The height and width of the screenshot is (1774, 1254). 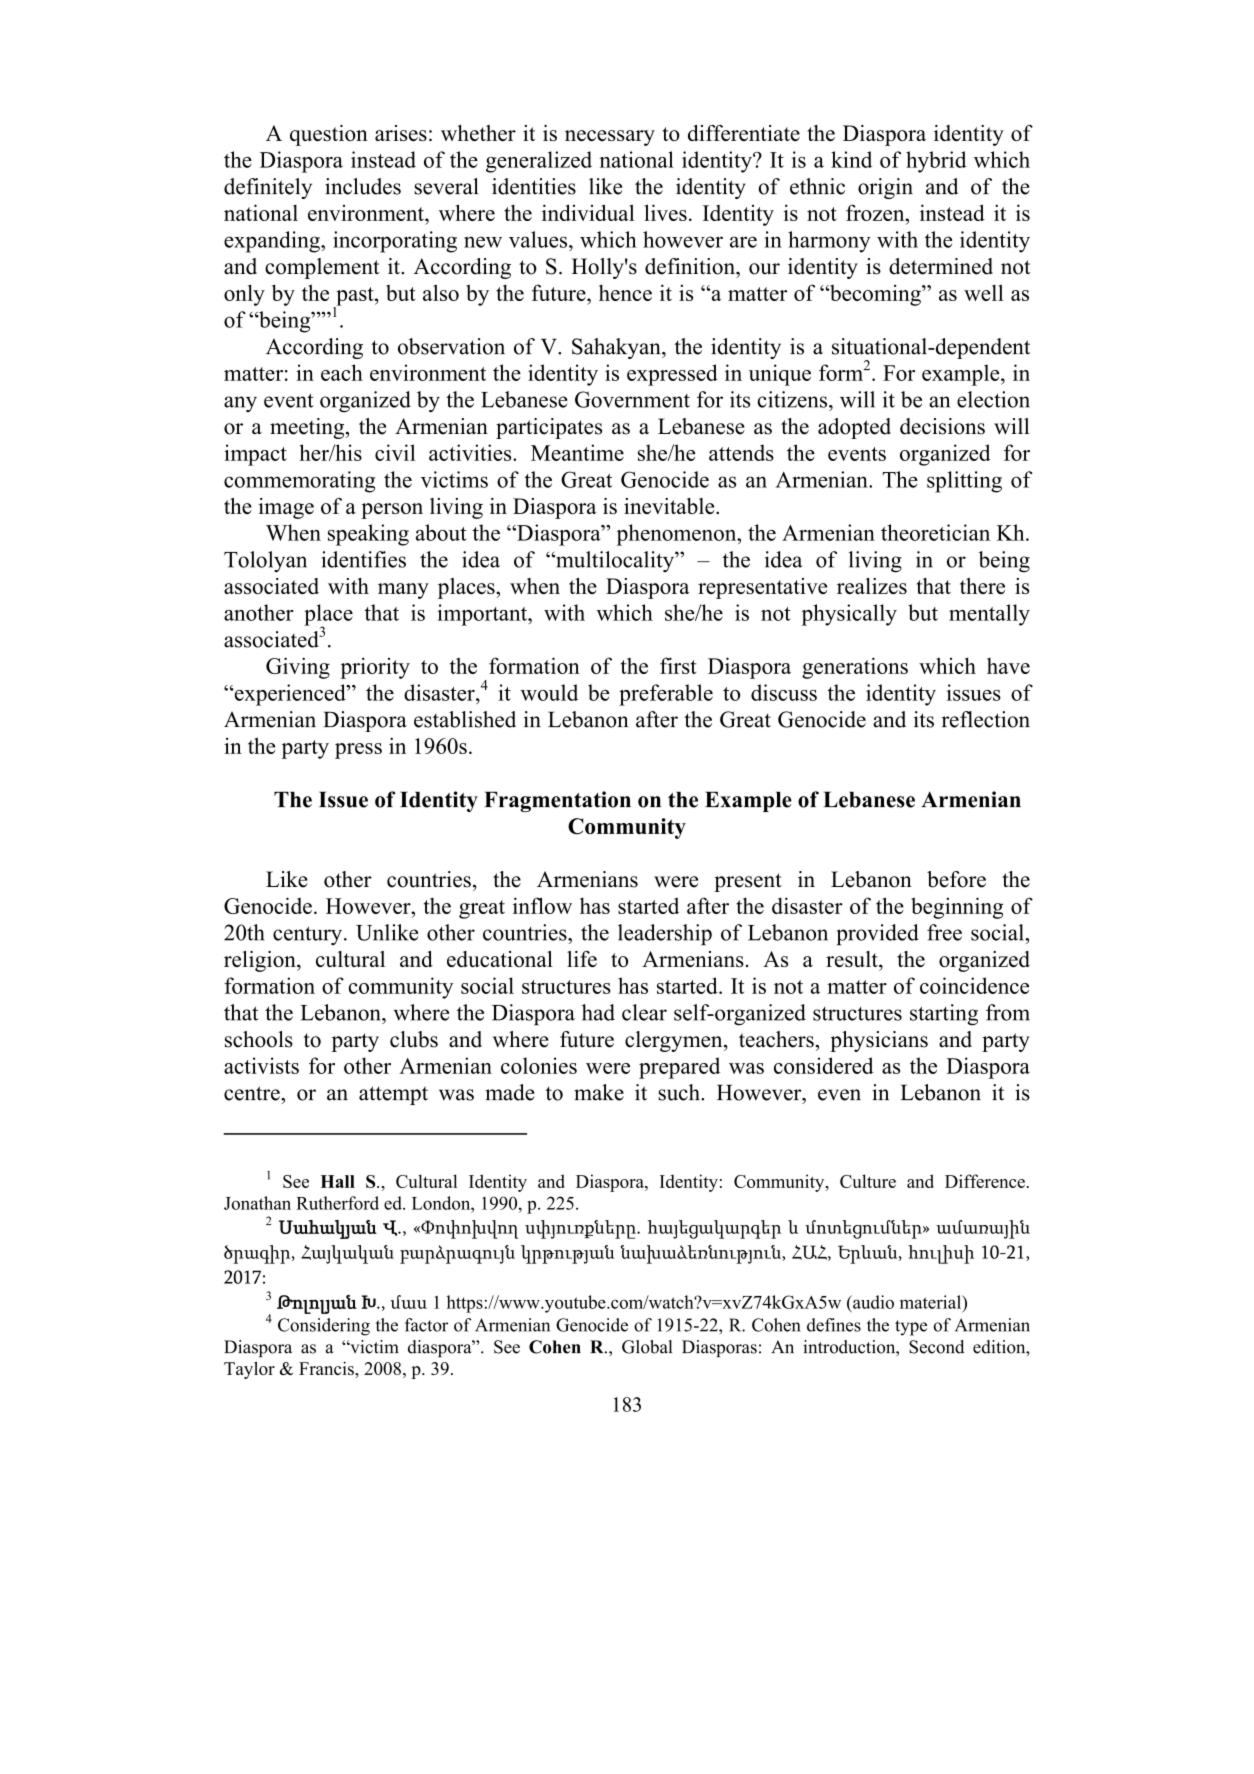 I want to click on type, so click(x=911, y=1328).
